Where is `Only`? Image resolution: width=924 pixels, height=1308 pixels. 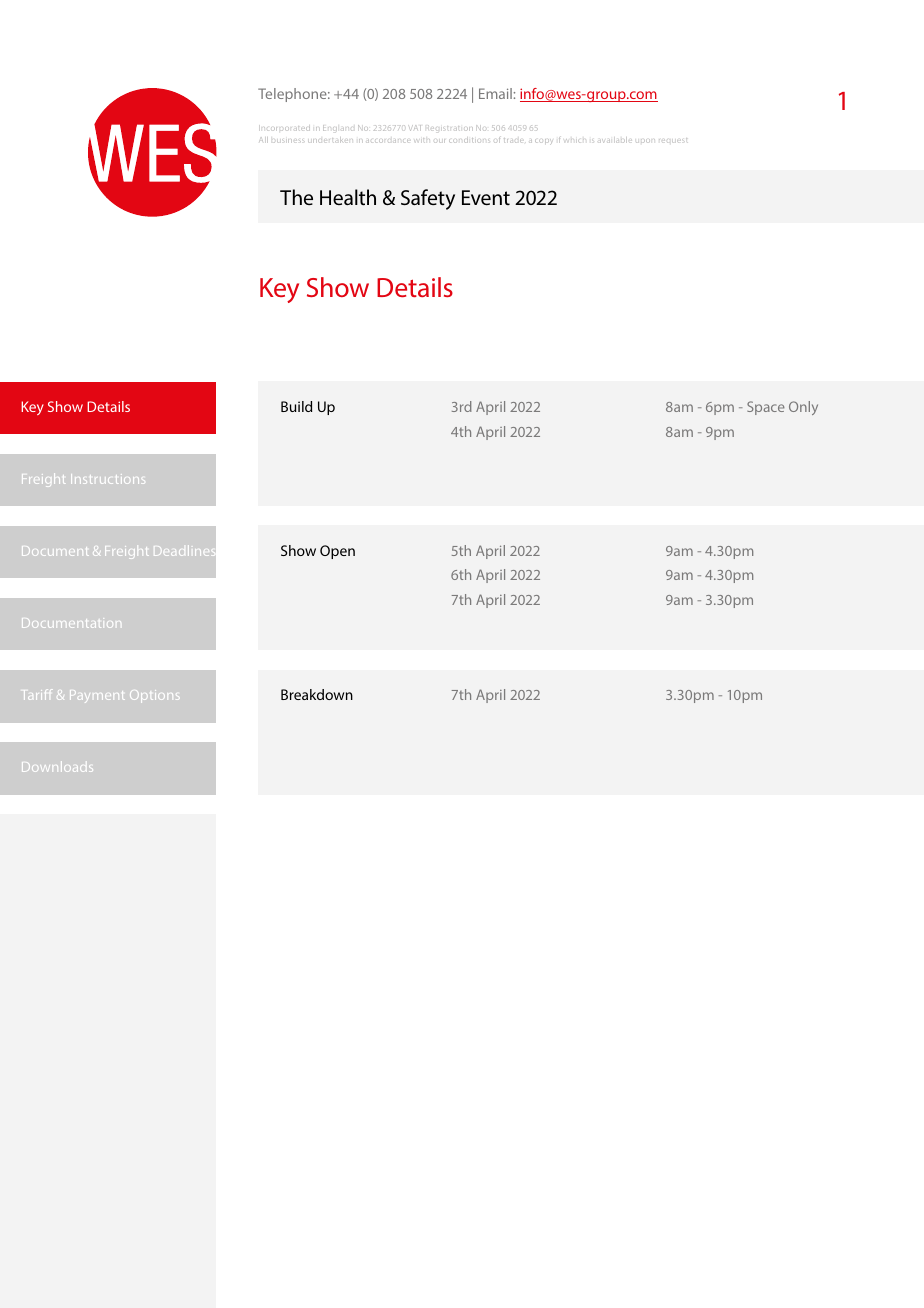 Only is located at coordinates (803, 408).
